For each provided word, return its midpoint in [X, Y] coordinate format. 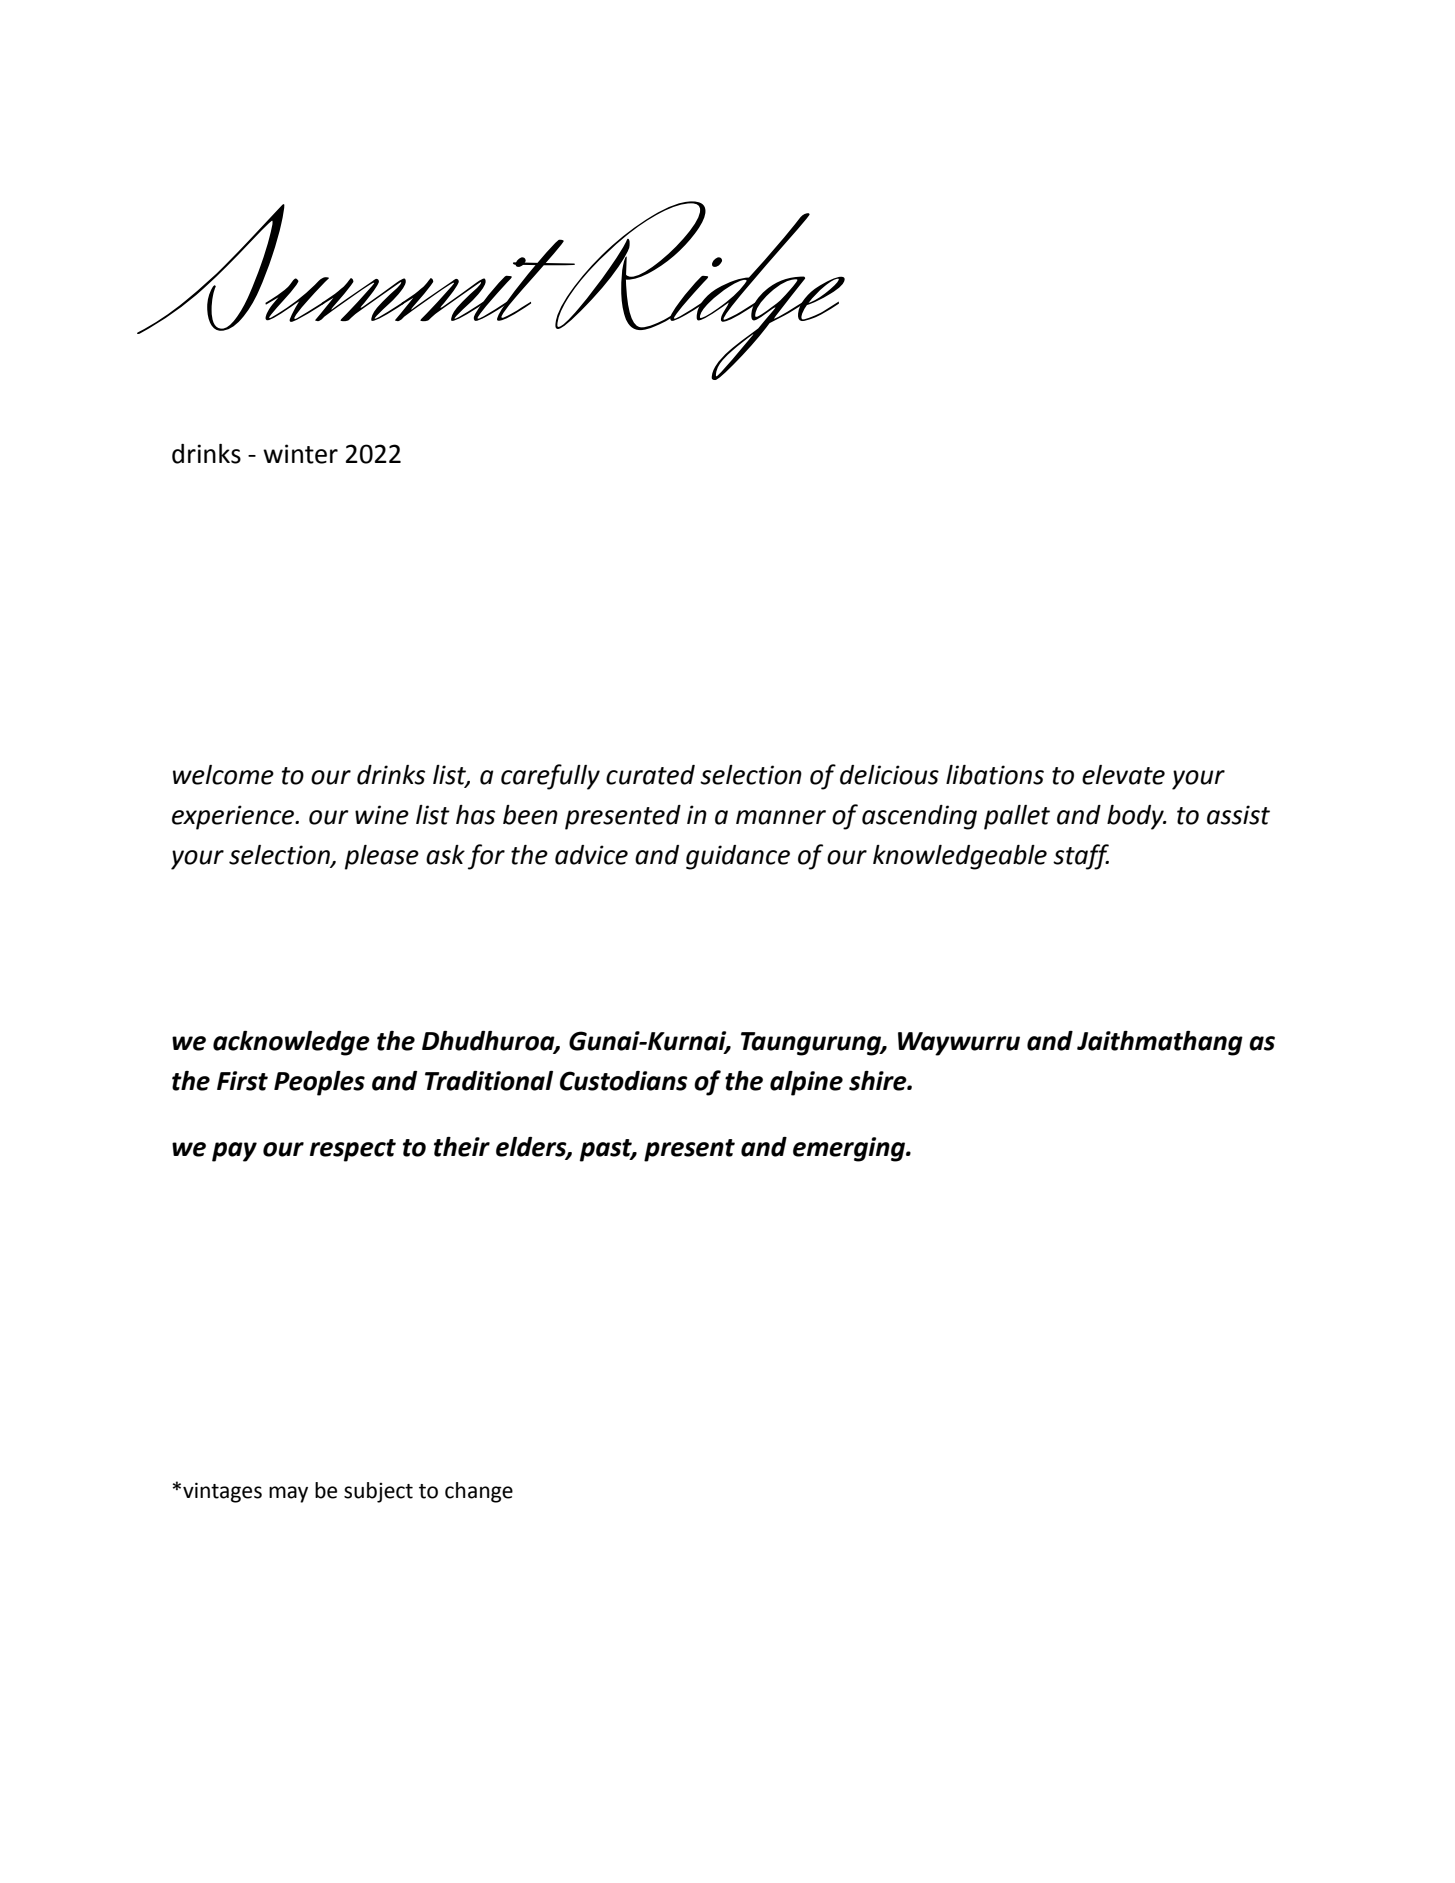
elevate [1123, 775]
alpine [806, 1083]
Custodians [624, 1081]
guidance [738, 857]
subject [378, 1492]
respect [353, 1150]
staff [1081, 857]
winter [300, 454]
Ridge [699, 290]
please [382, 857]
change [479, 1492]
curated [650, 775]
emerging [850, 1149]
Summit [357, 269]
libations [995, 775]
